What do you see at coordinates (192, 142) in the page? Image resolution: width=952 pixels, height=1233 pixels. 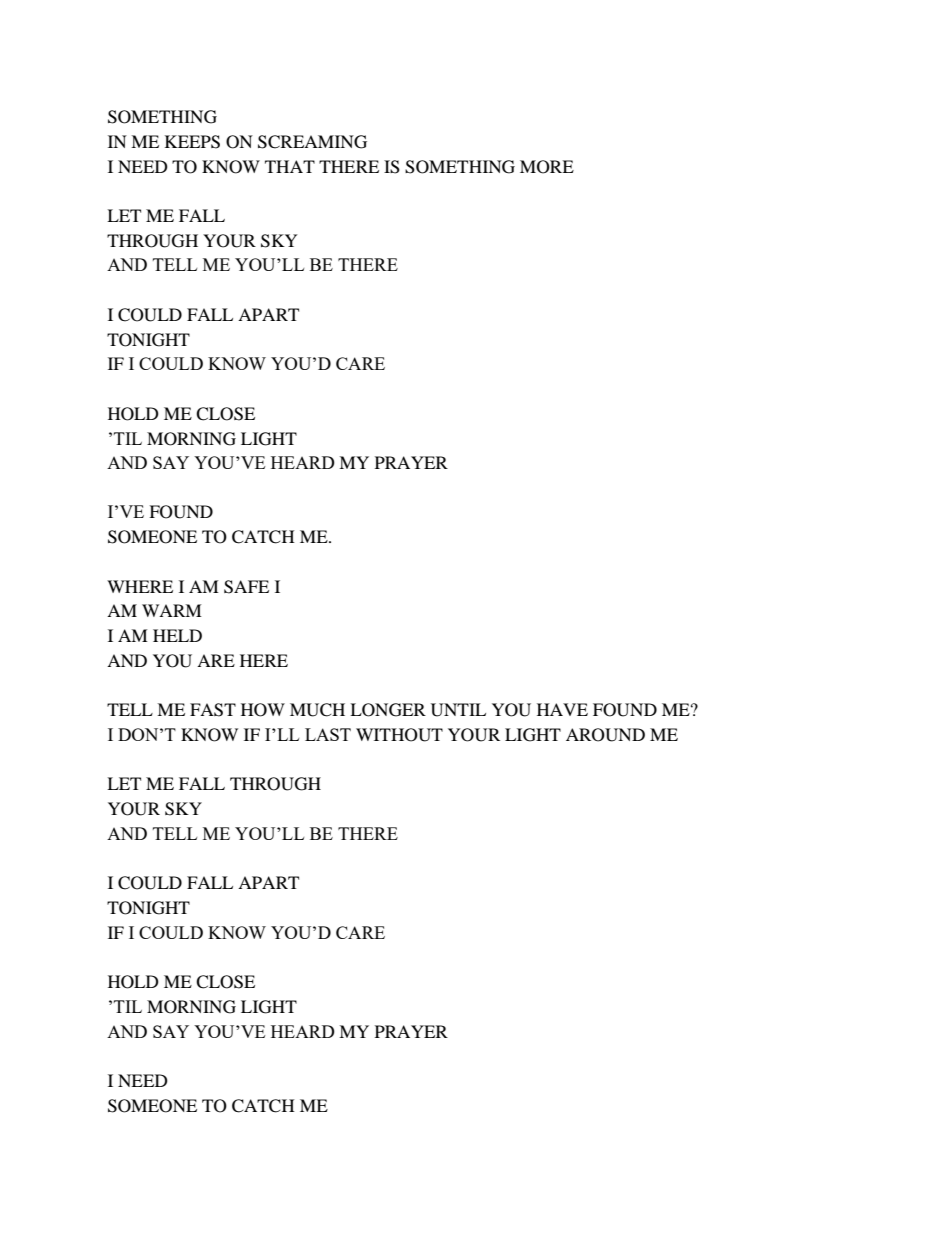 I see `KEEPS` at bounding box center [192, 142].
